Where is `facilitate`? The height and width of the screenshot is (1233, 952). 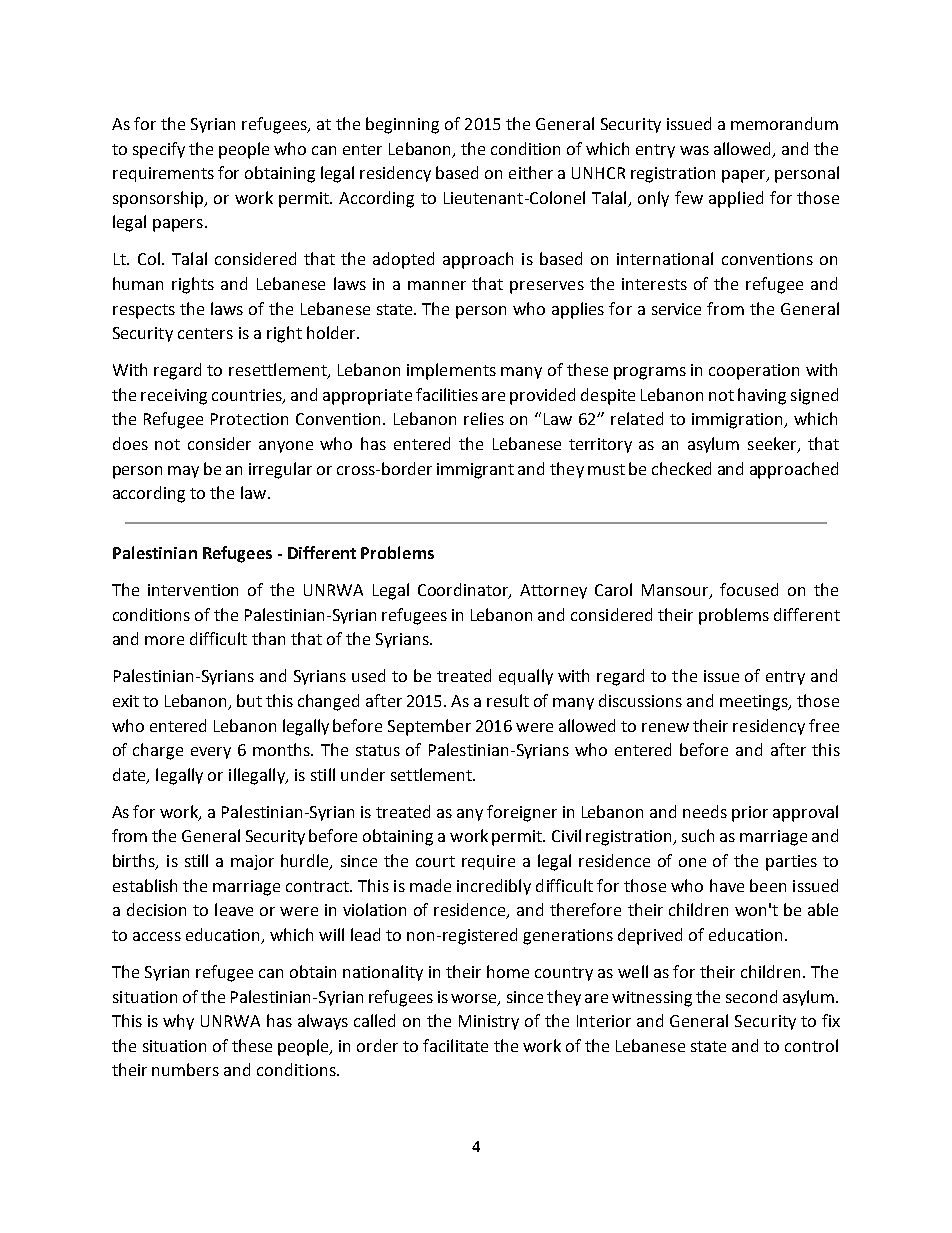 facilitate is located at coordinates (455, 1045).
